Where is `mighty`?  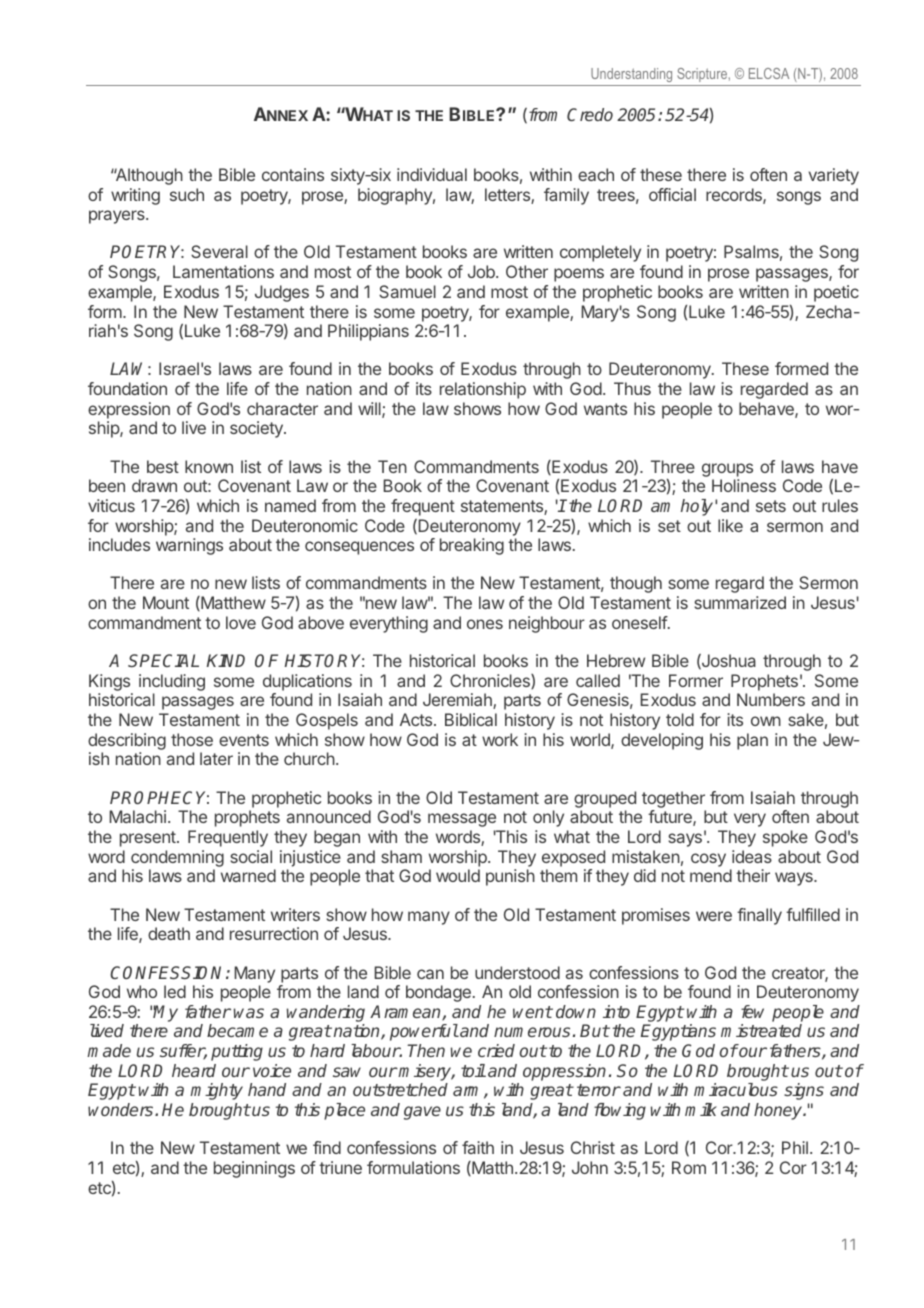 mighty is located at coordinates (216, 1091).
